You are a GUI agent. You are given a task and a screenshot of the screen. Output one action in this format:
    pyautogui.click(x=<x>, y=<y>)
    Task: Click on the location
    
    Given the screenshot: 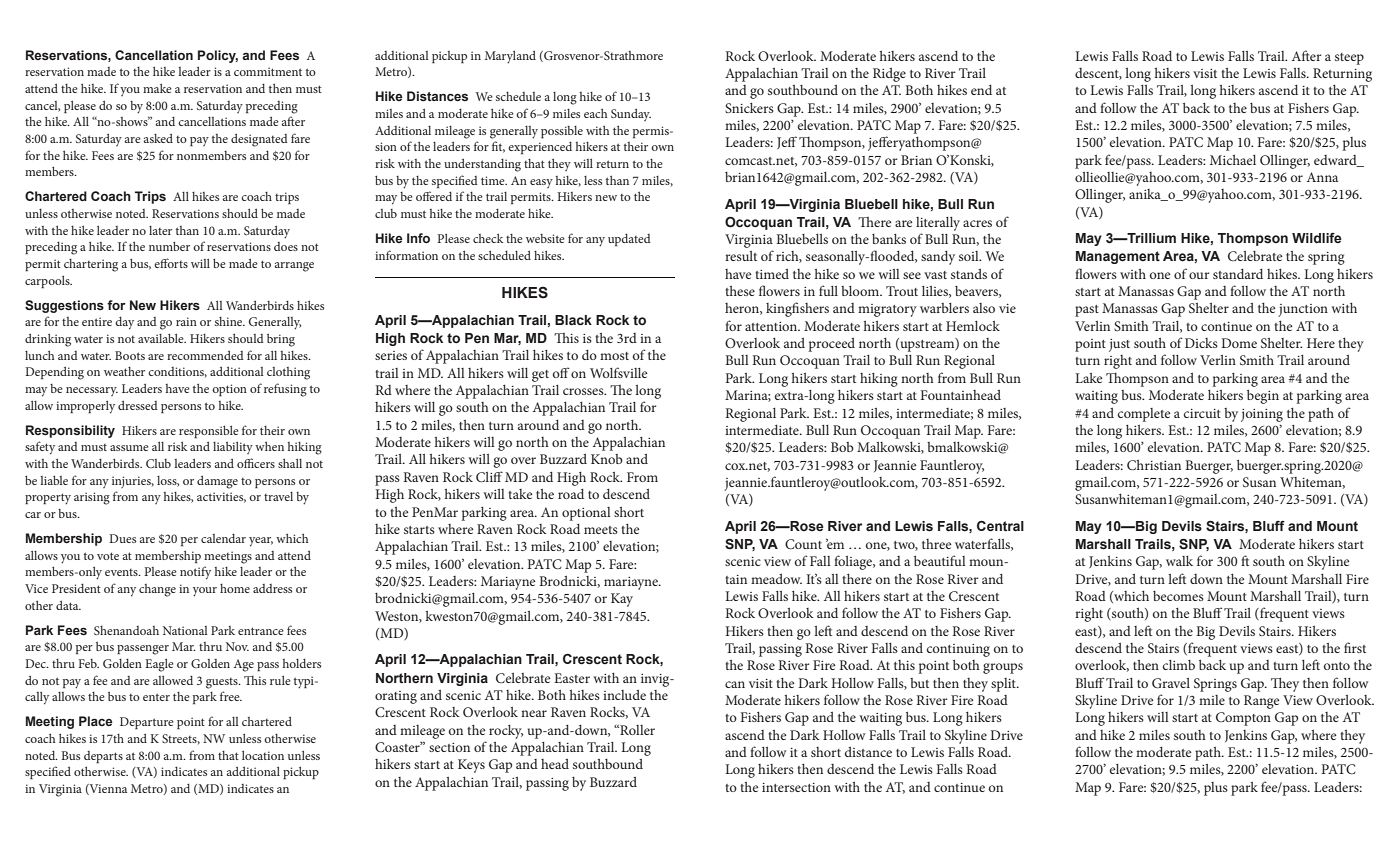 What is the action you would take?
    pyautogui.click(x=263, y=755)
